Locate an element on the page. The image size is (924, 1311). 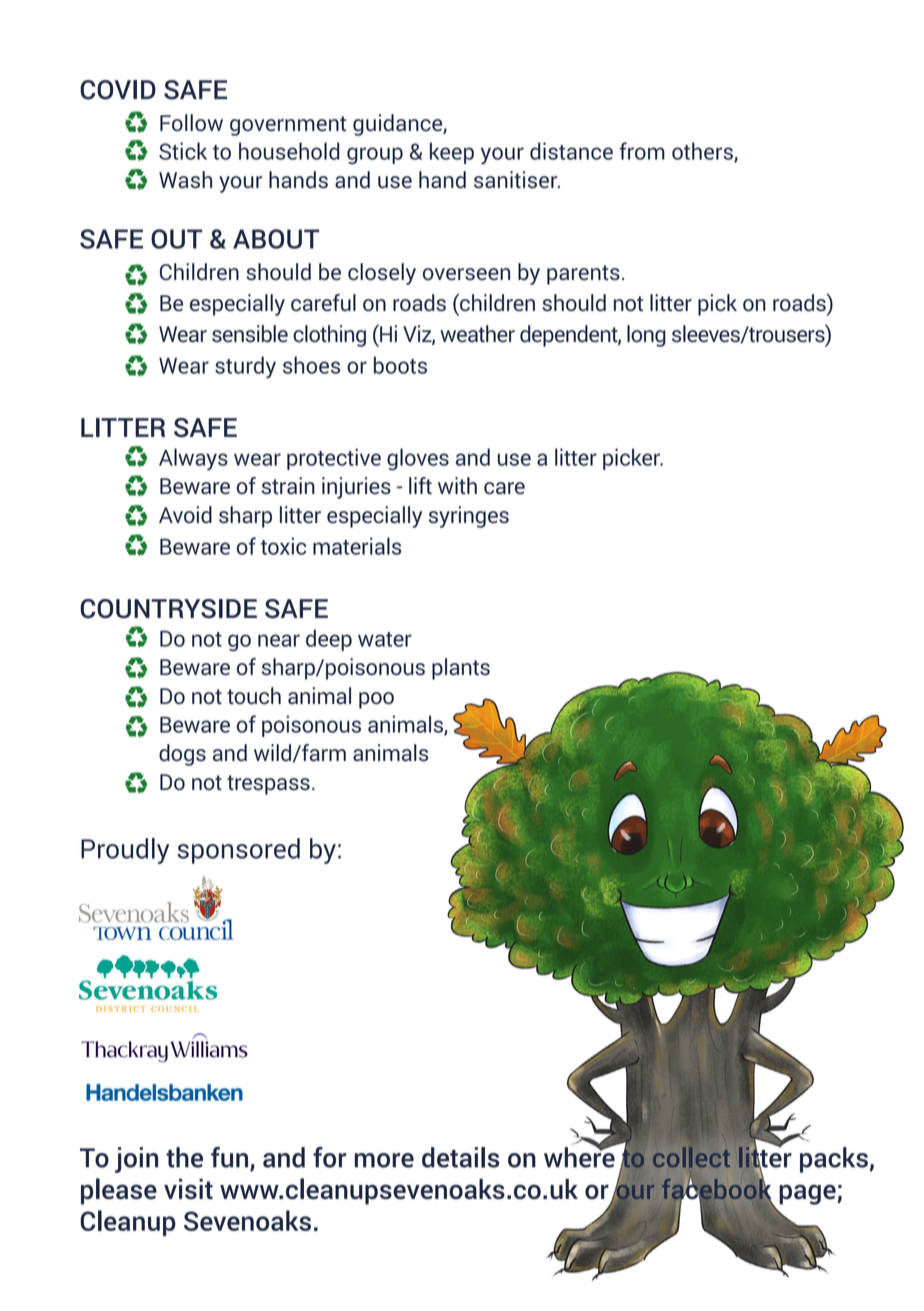
collect is located at coordinates (691, 1157).
